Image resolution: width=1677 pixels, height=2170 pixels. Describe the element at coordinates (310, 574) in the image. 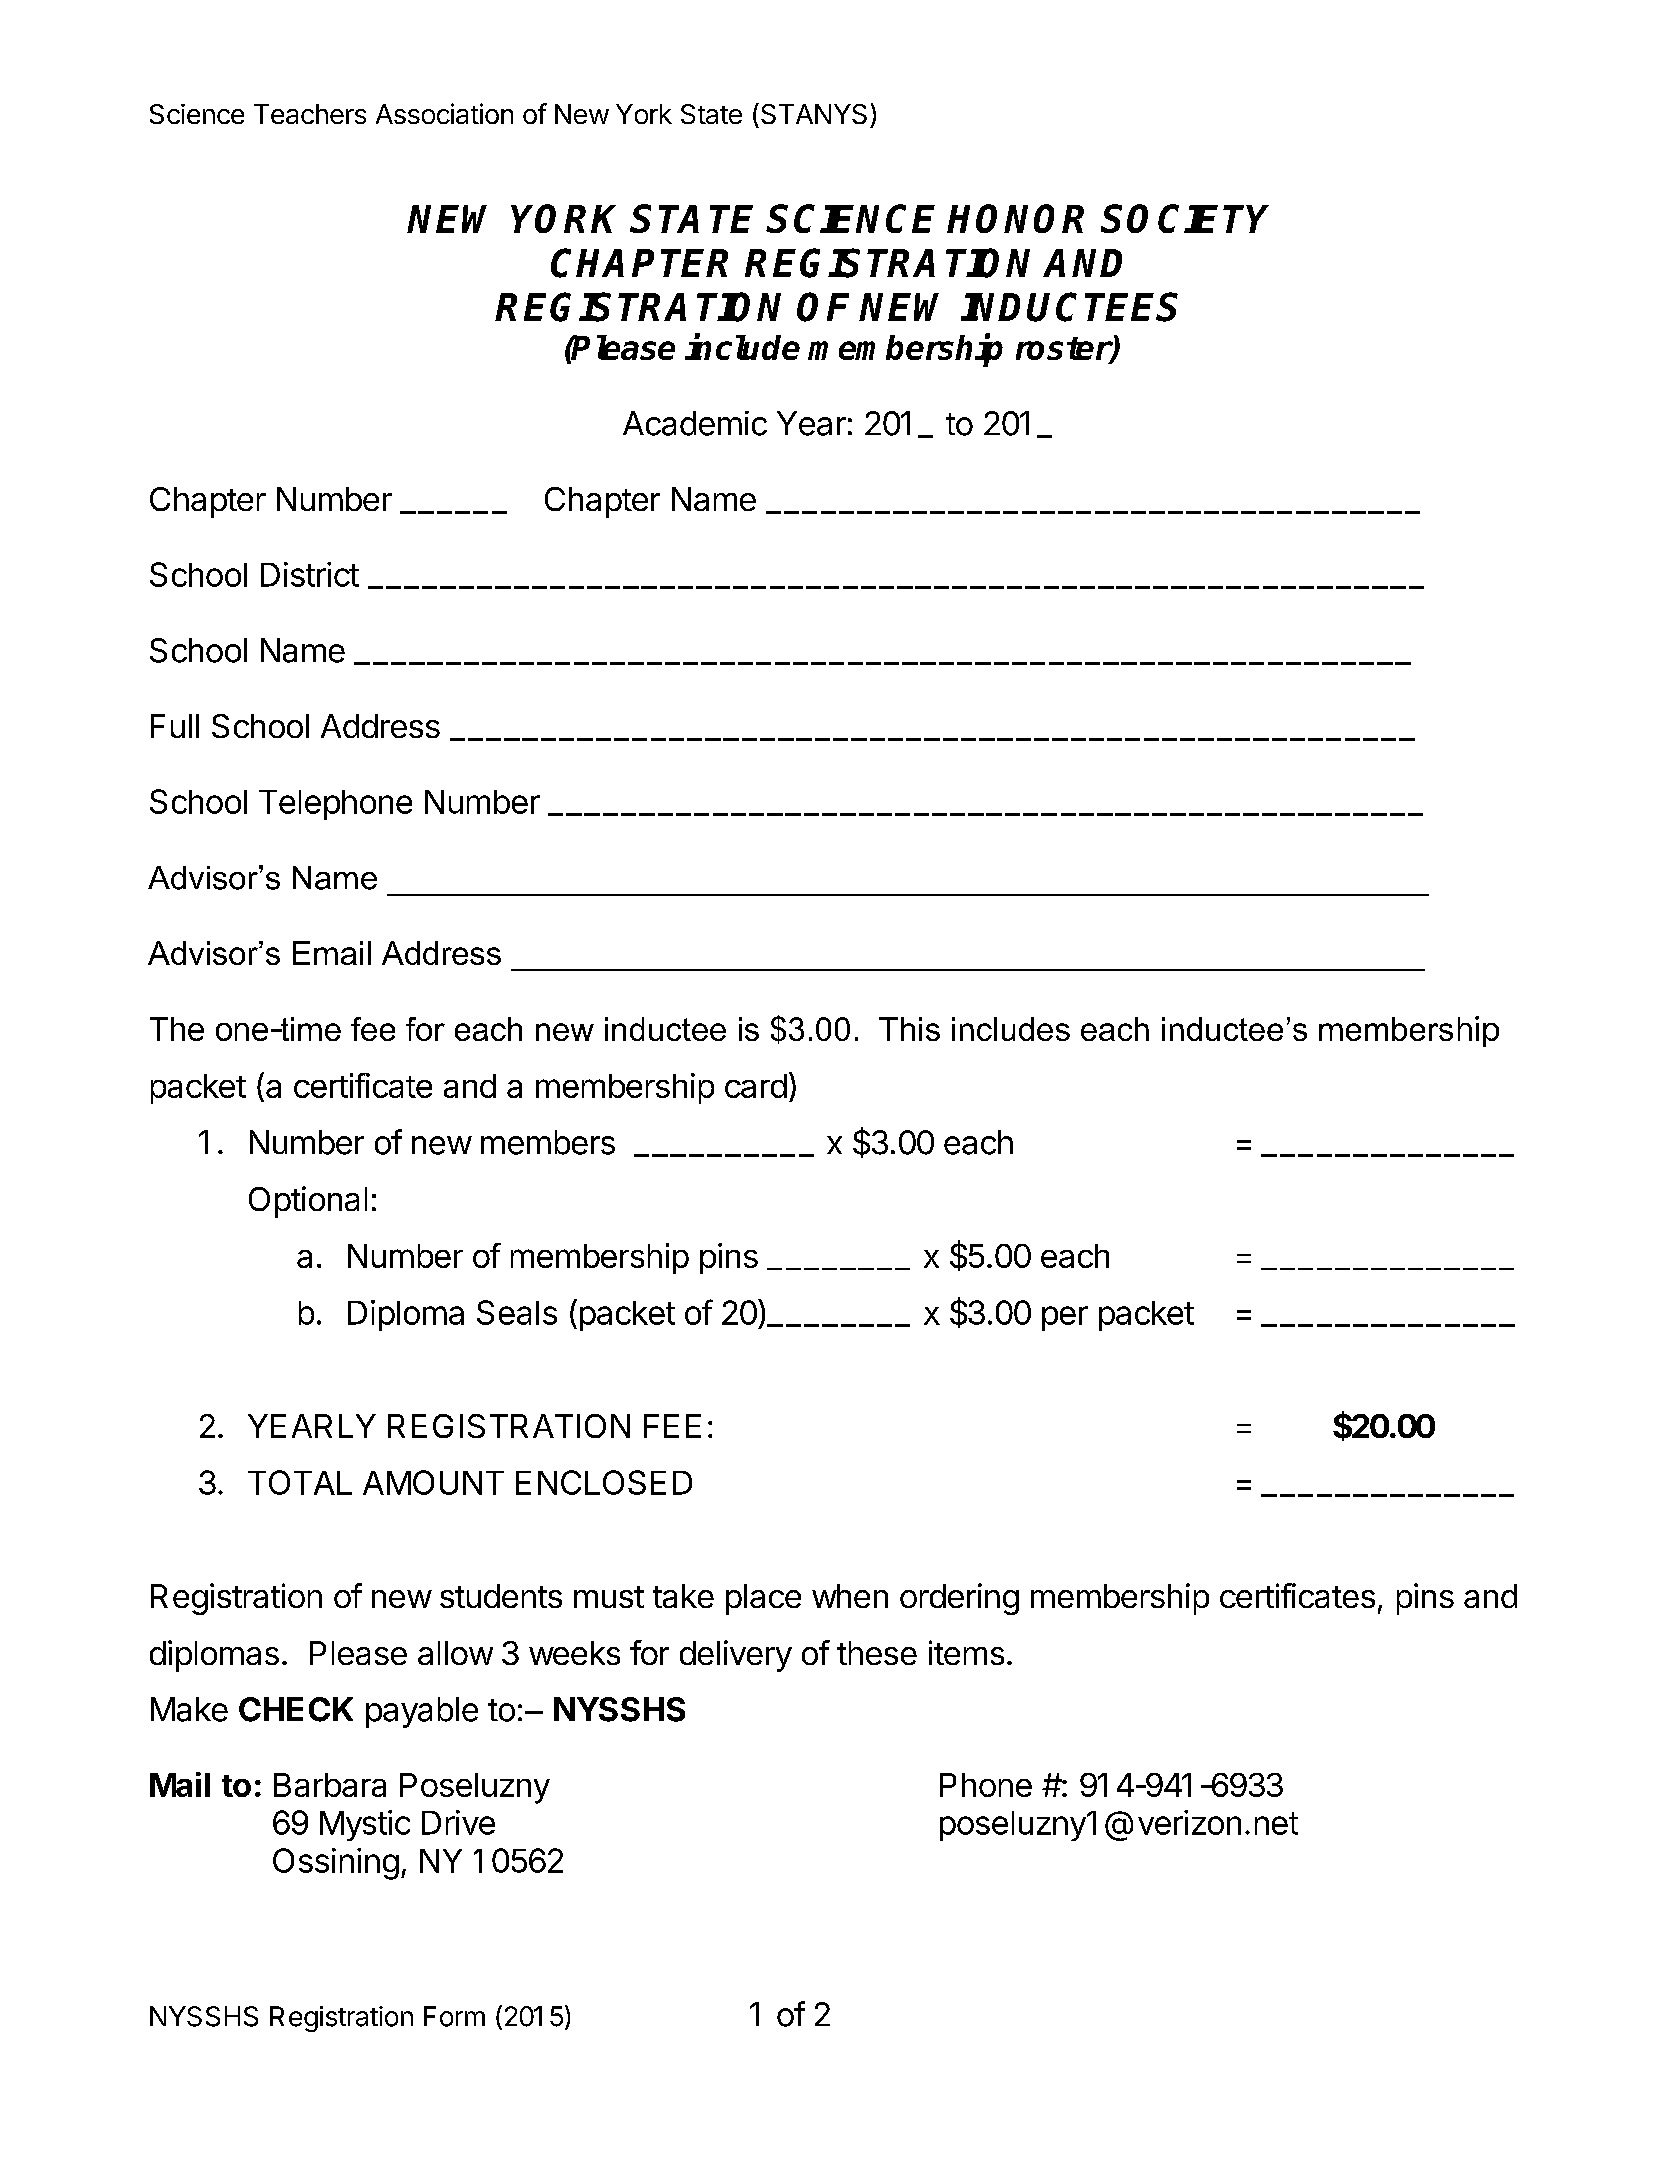

I see `District` at that location.
